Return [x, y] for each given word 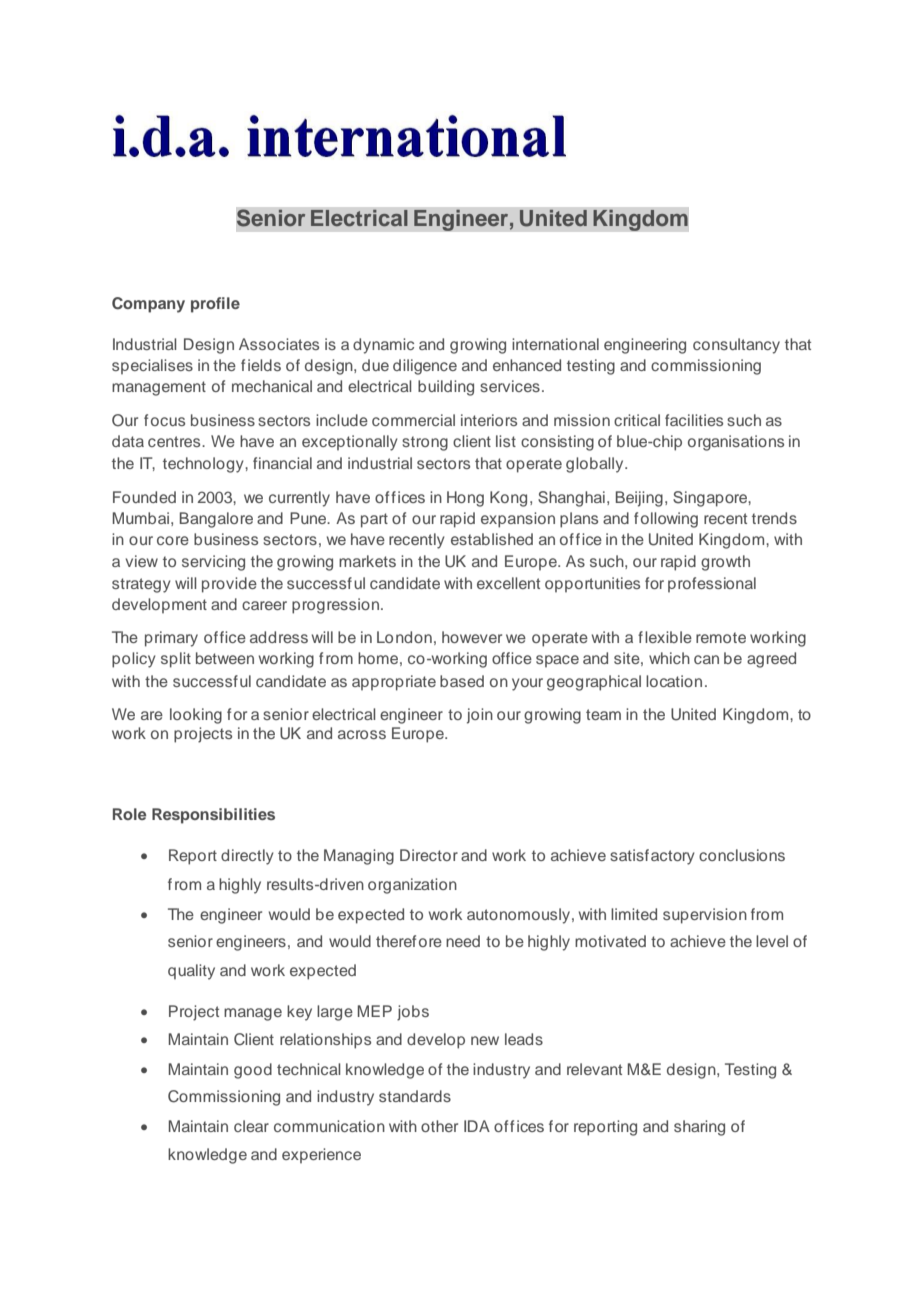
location [674, 681]
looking [196, 716]
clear [251, 1126]
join [480, 716]
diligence [425, 367]
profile [215, 305]
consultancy [736, 346]
